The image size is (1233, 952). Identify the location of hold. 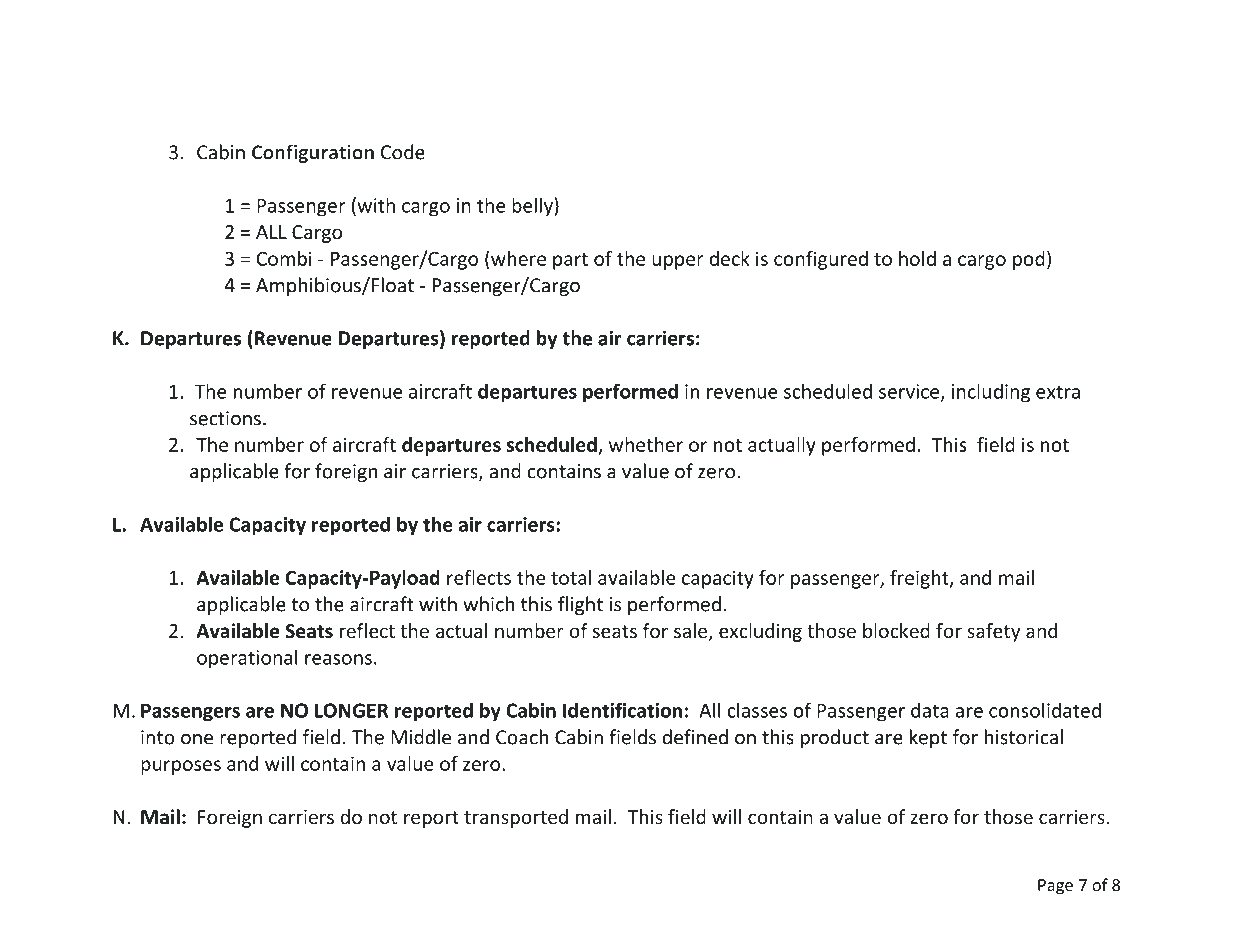
(917, 258).
